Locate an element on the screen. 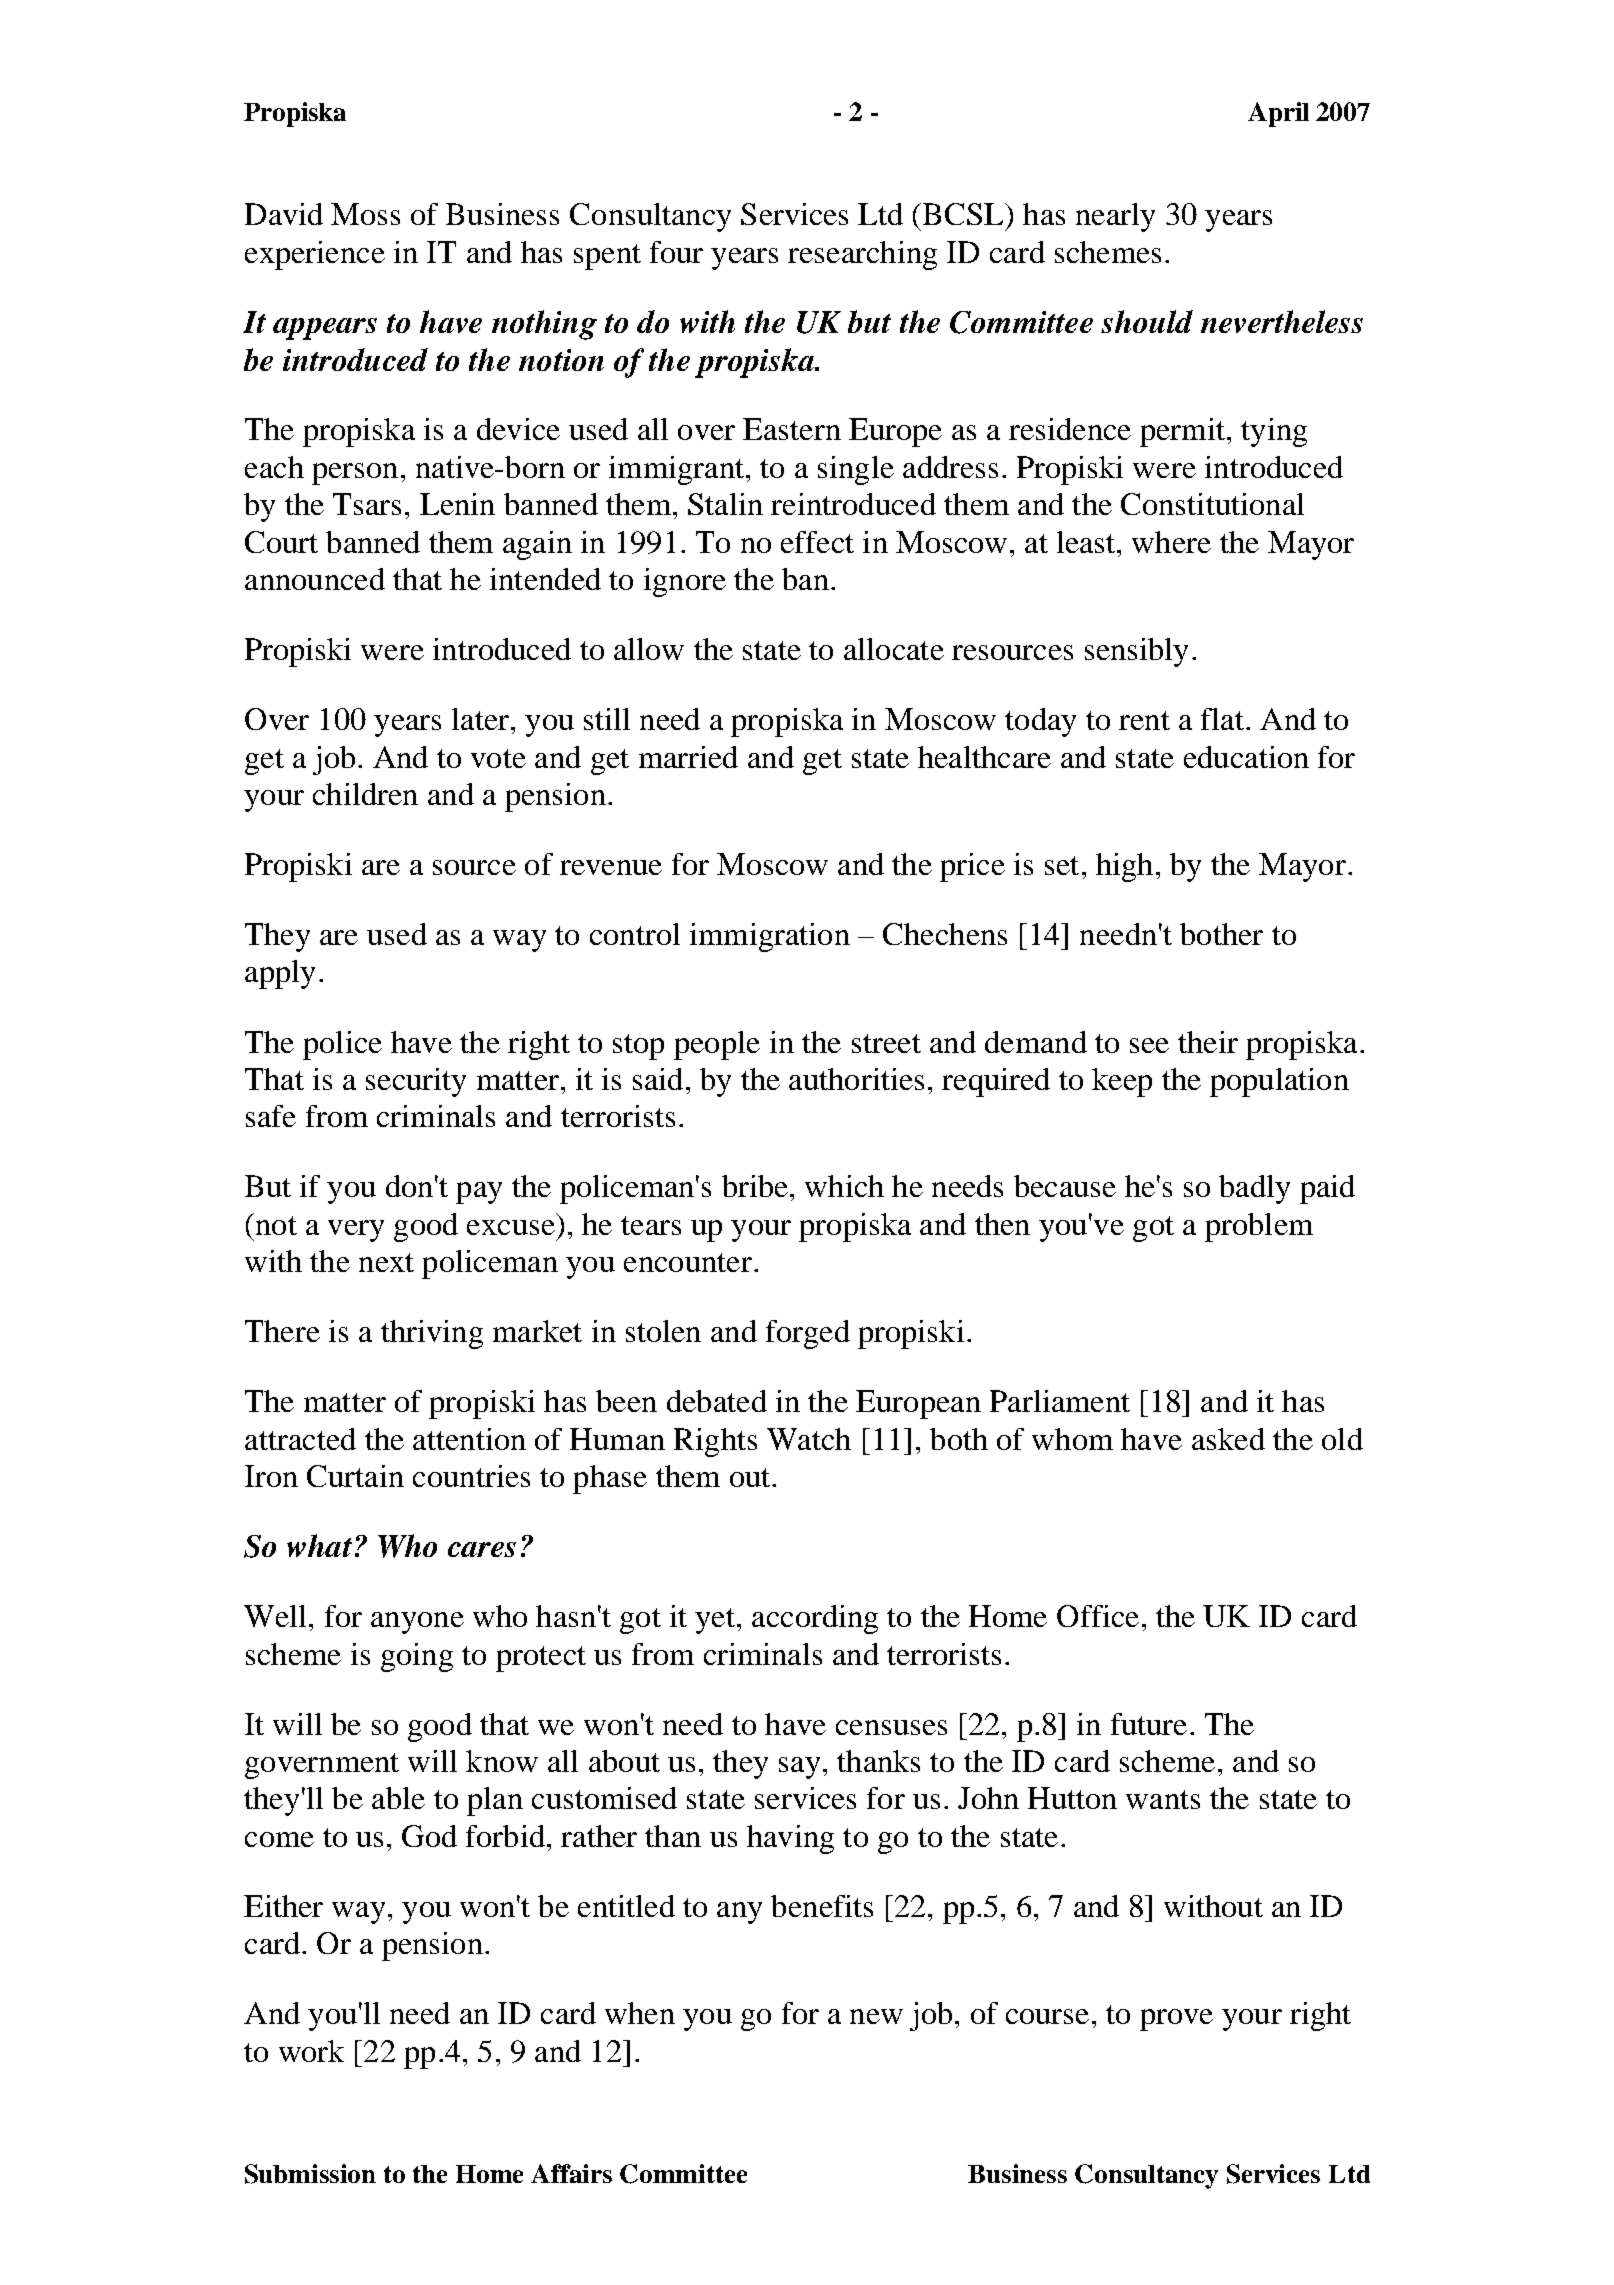 Image resolution: width=1614 pixels, height=2285 pixels. later is located at coordinates (482, 719).
